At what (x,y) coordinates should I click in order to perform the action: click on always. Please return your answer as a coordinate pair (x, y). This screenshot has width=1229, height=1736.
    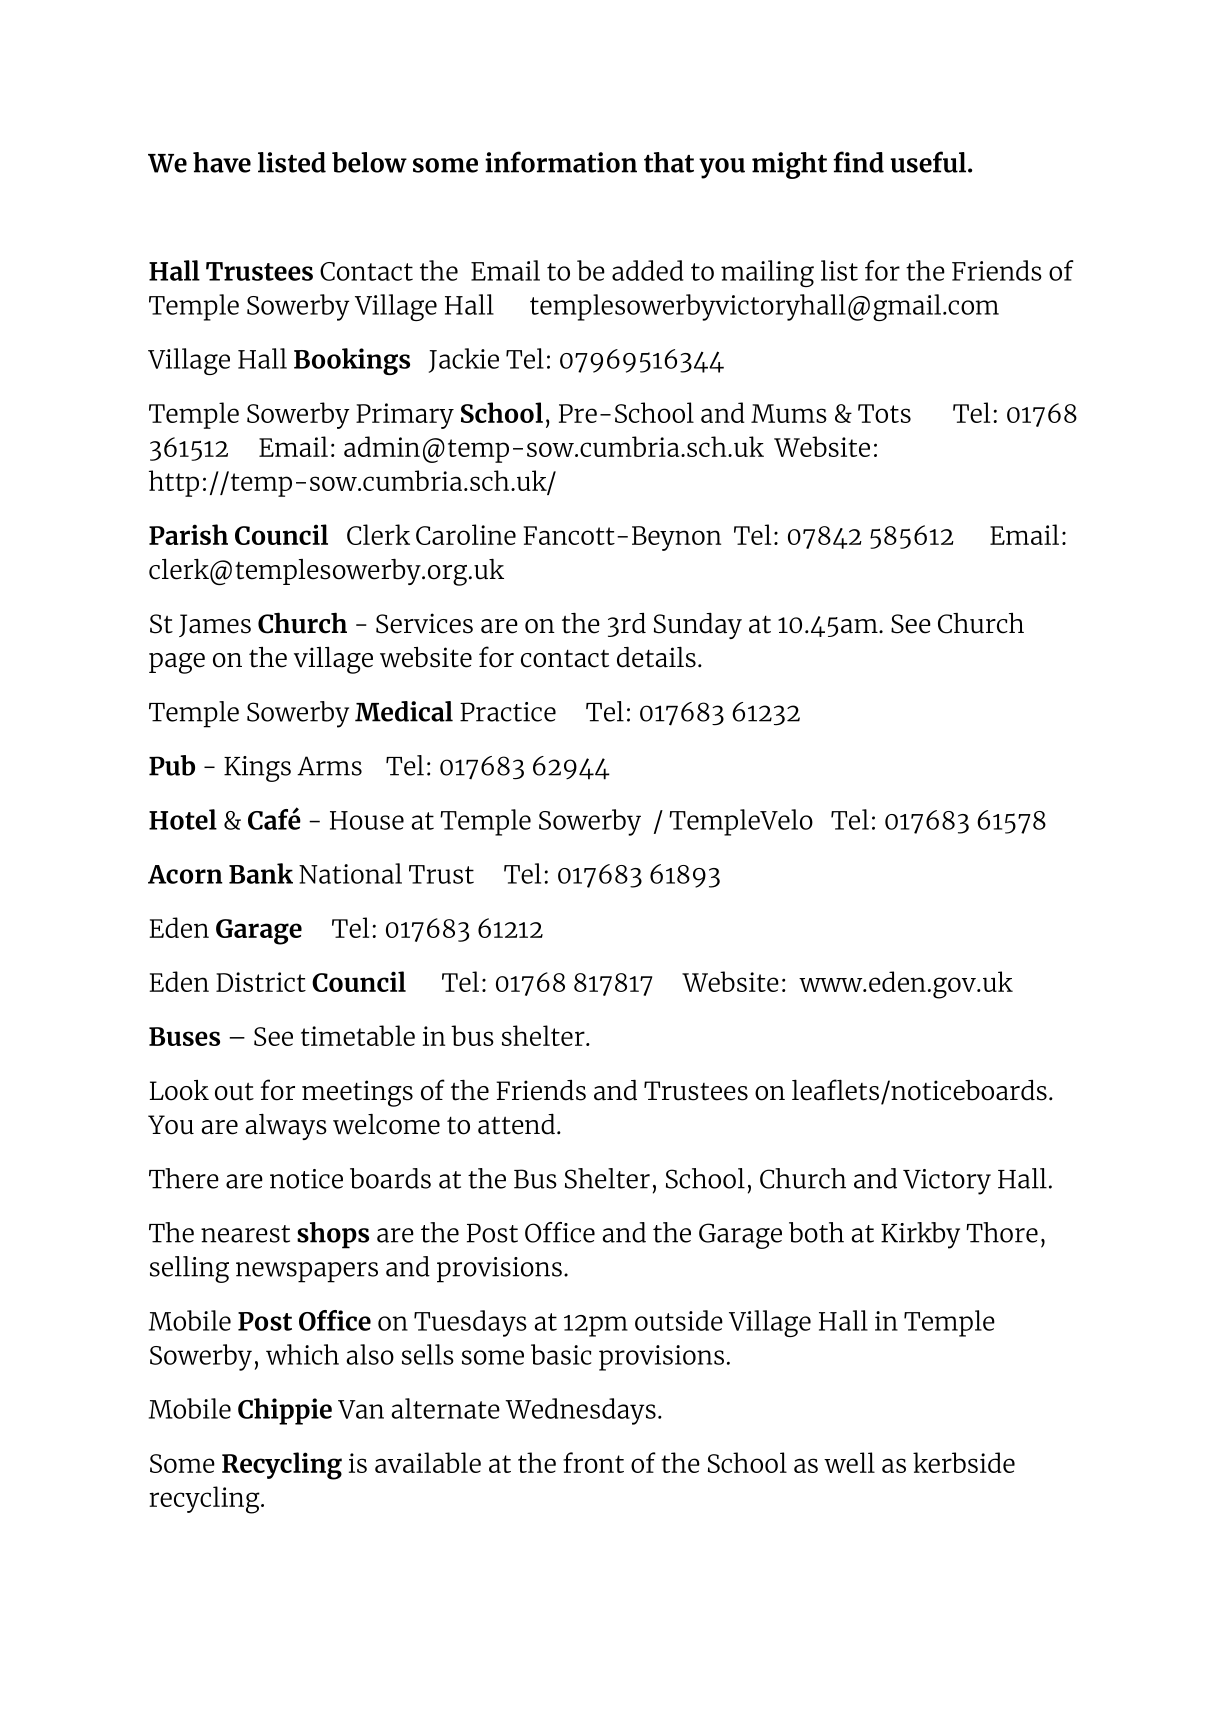
    Looking at the image, I should click on (286, 1126).
